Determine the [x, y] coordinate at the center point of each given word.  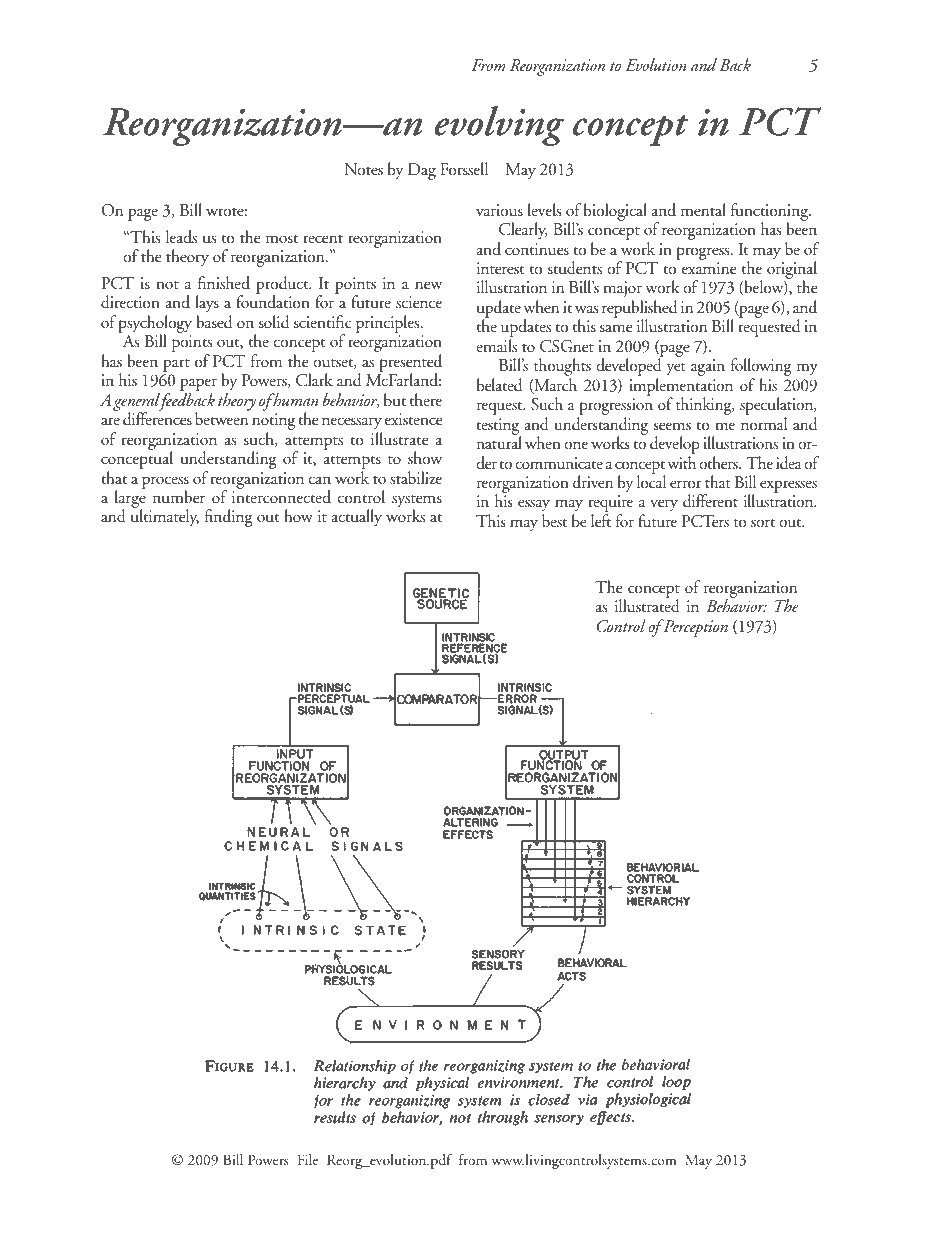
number [179, 497]
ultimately [165, 518]
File [308, 1159]
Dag [422, 171]
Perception [694, 628]
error [686, 484]
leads [181, 237]
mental [703, 209]
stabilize [416, 477]
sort [763, 523]
